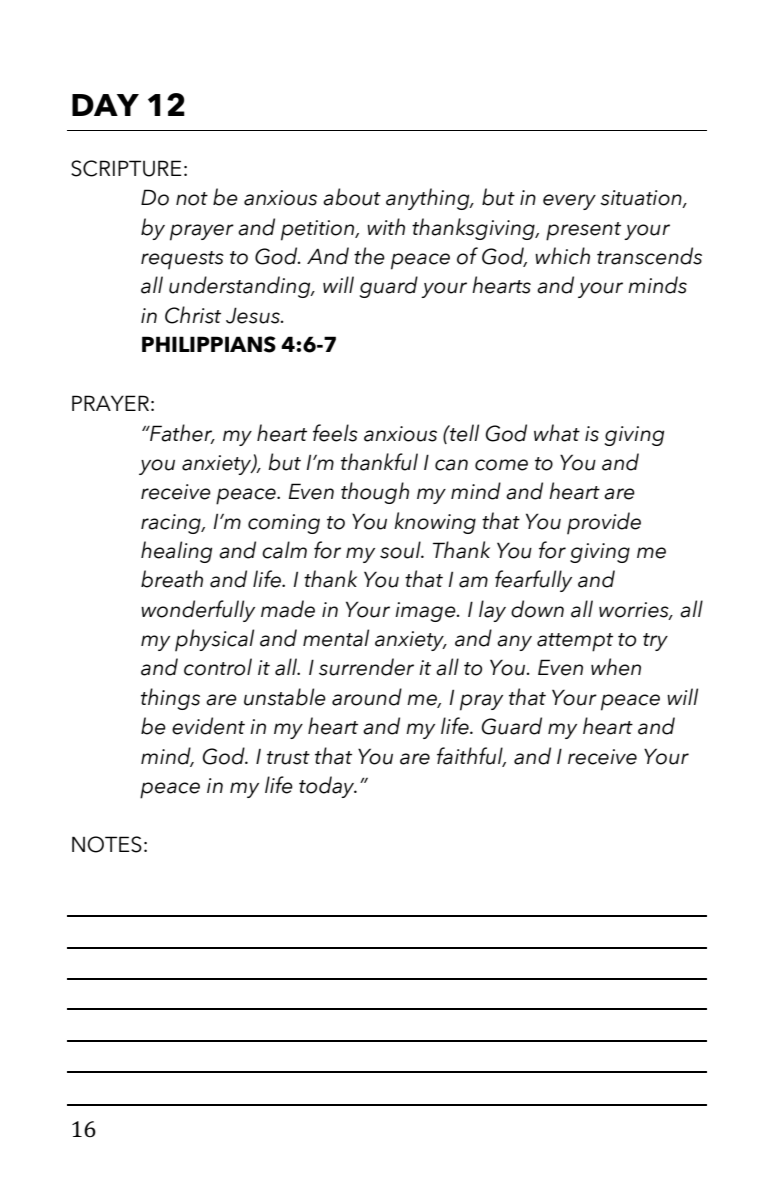 This screenshot has width=775, height=1197. I want to click on NOTES, so click(107, 844).
